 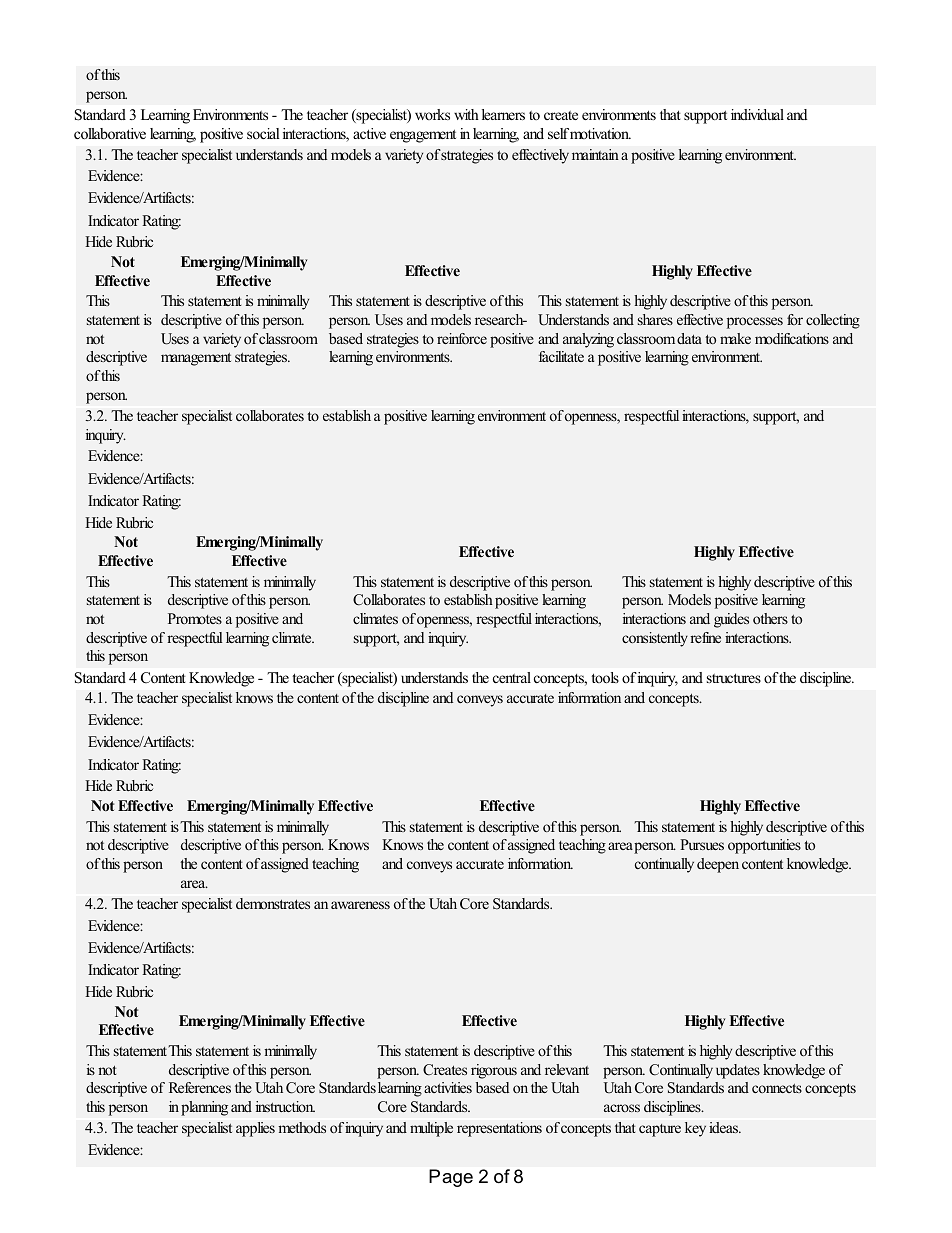 I want to click on awareness, so click(x=360, y=905).
